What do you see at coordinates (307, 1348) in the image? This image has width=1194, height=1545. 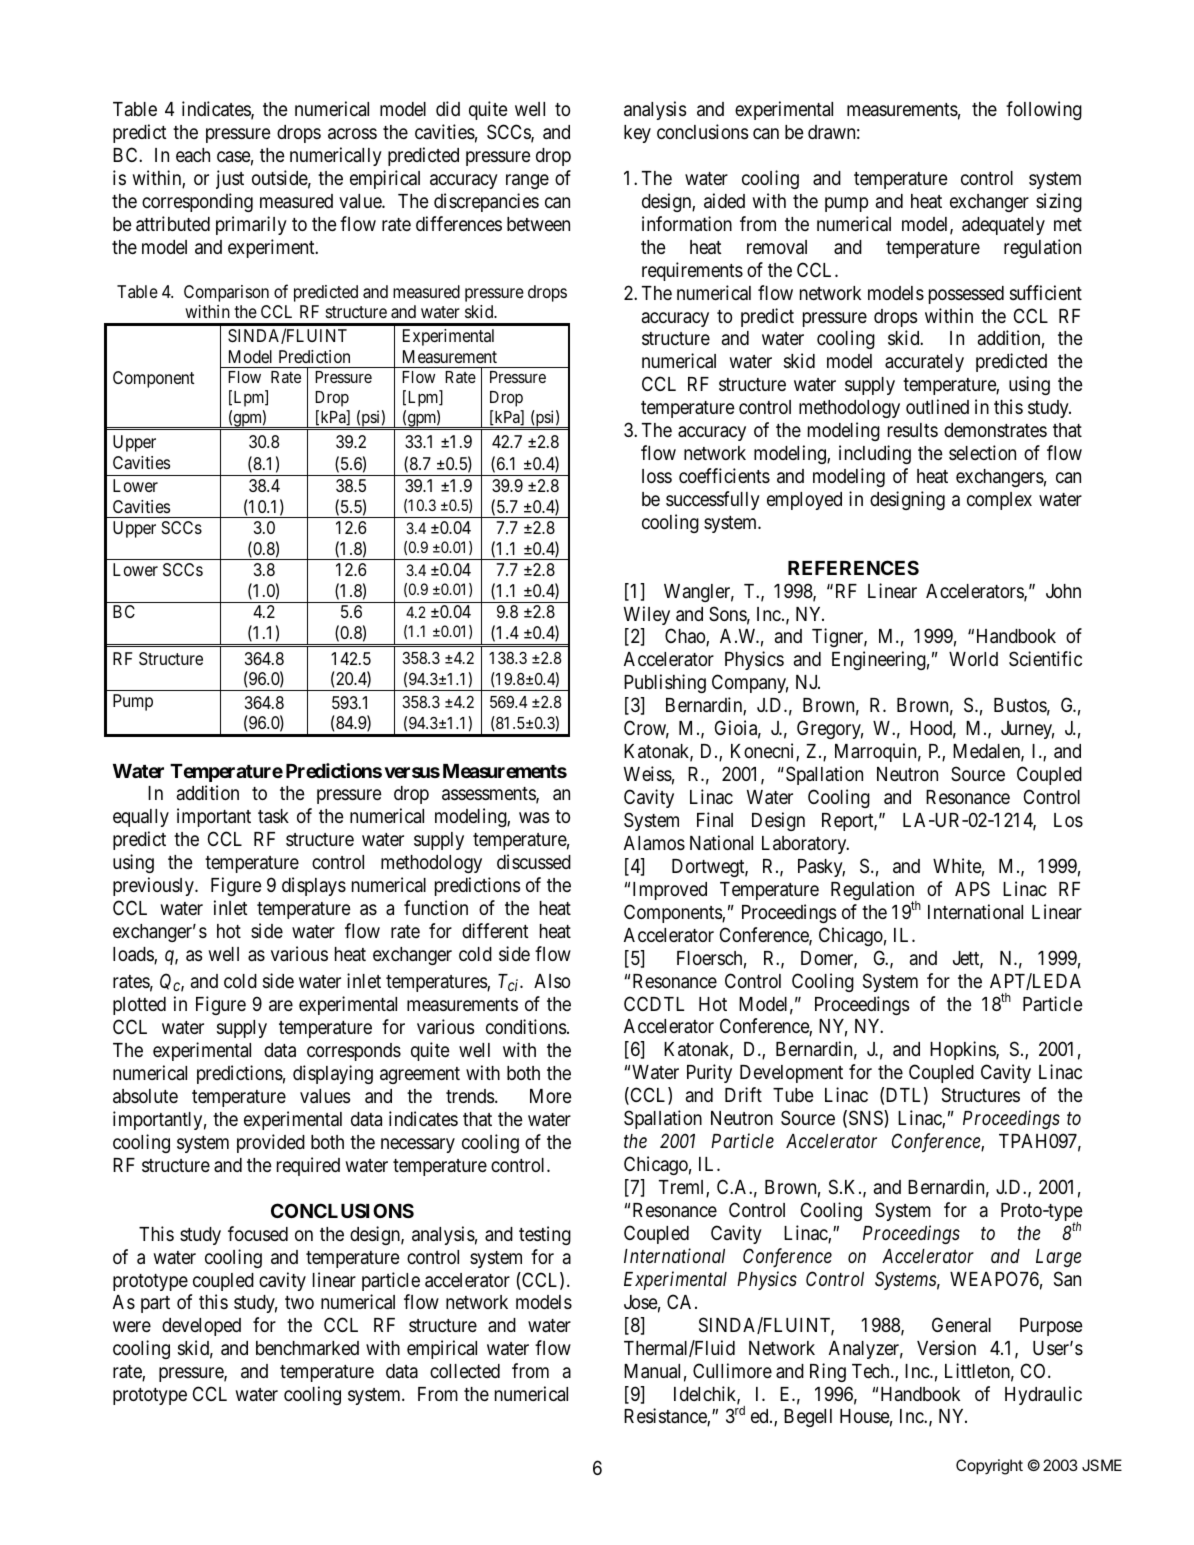 I see `benchmarked` at bounding box center [307, 1348].
